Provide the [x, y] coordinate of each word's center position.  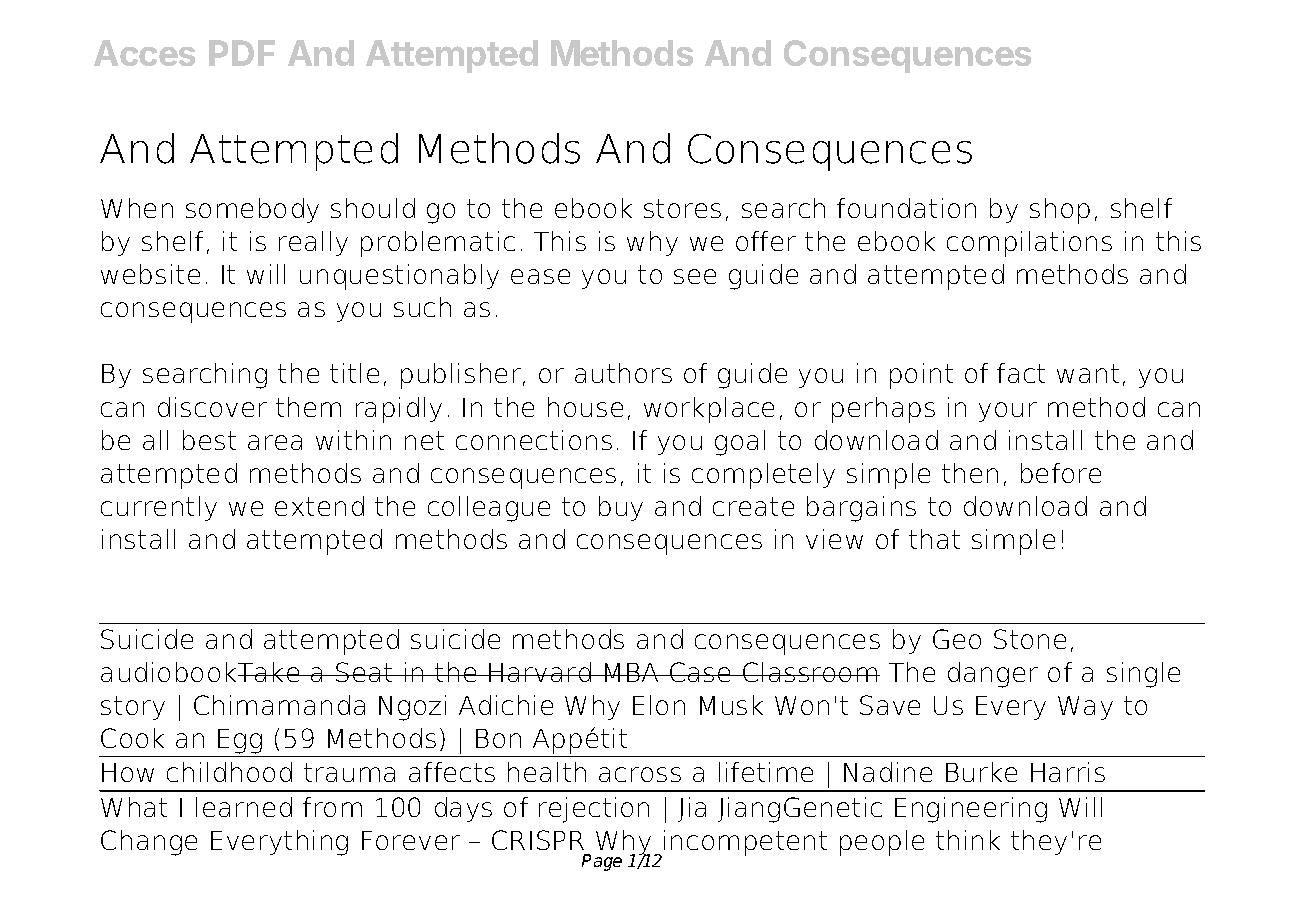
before [1061, 473]
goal [740, 443]
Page [602, 862]
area [275, 442]
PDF [242, 53]
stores [682, 208]
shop [1060, 211]
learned [244, 807]
